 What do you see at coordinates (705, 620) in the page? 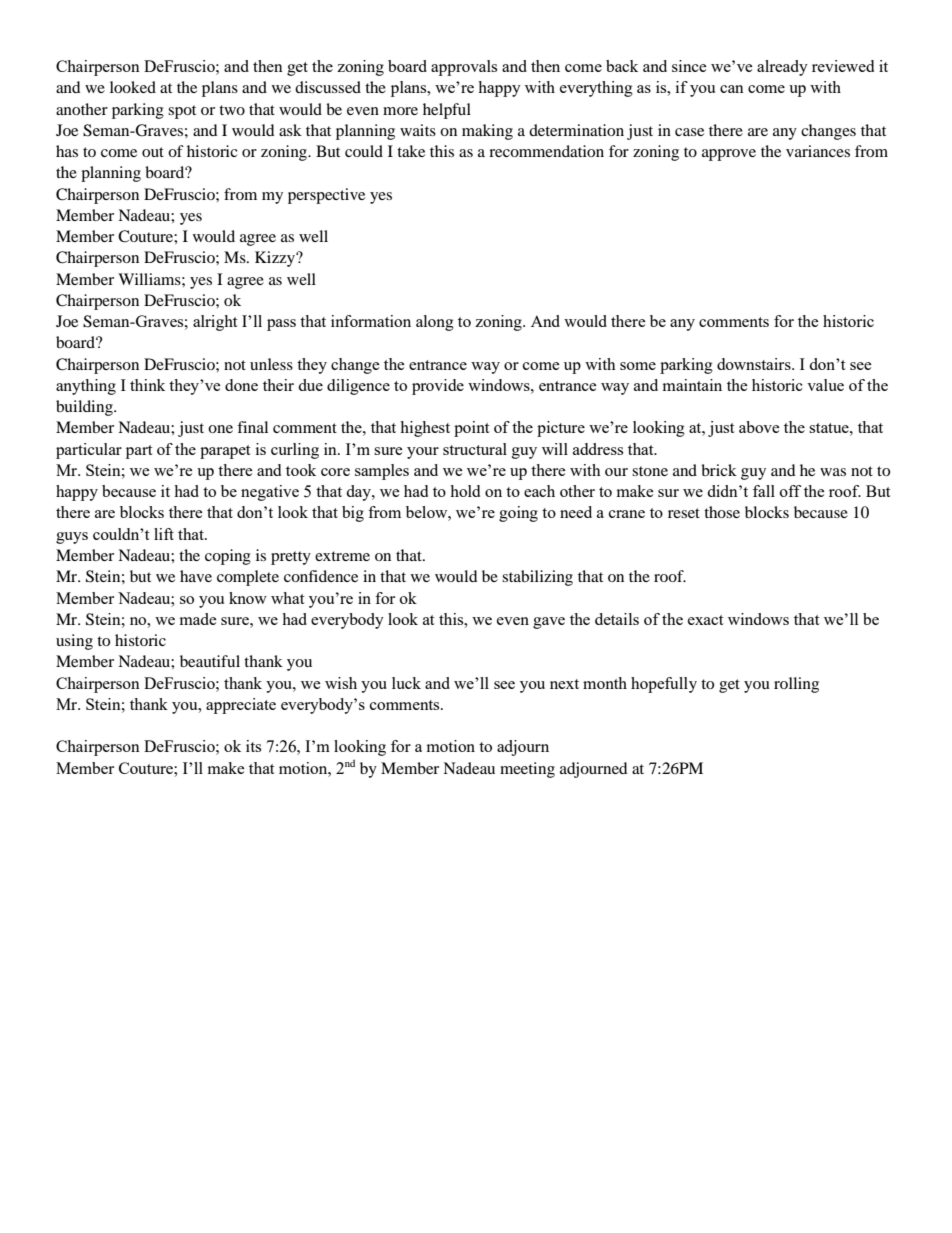
I see `exact` at bounding box center [705, 620].
